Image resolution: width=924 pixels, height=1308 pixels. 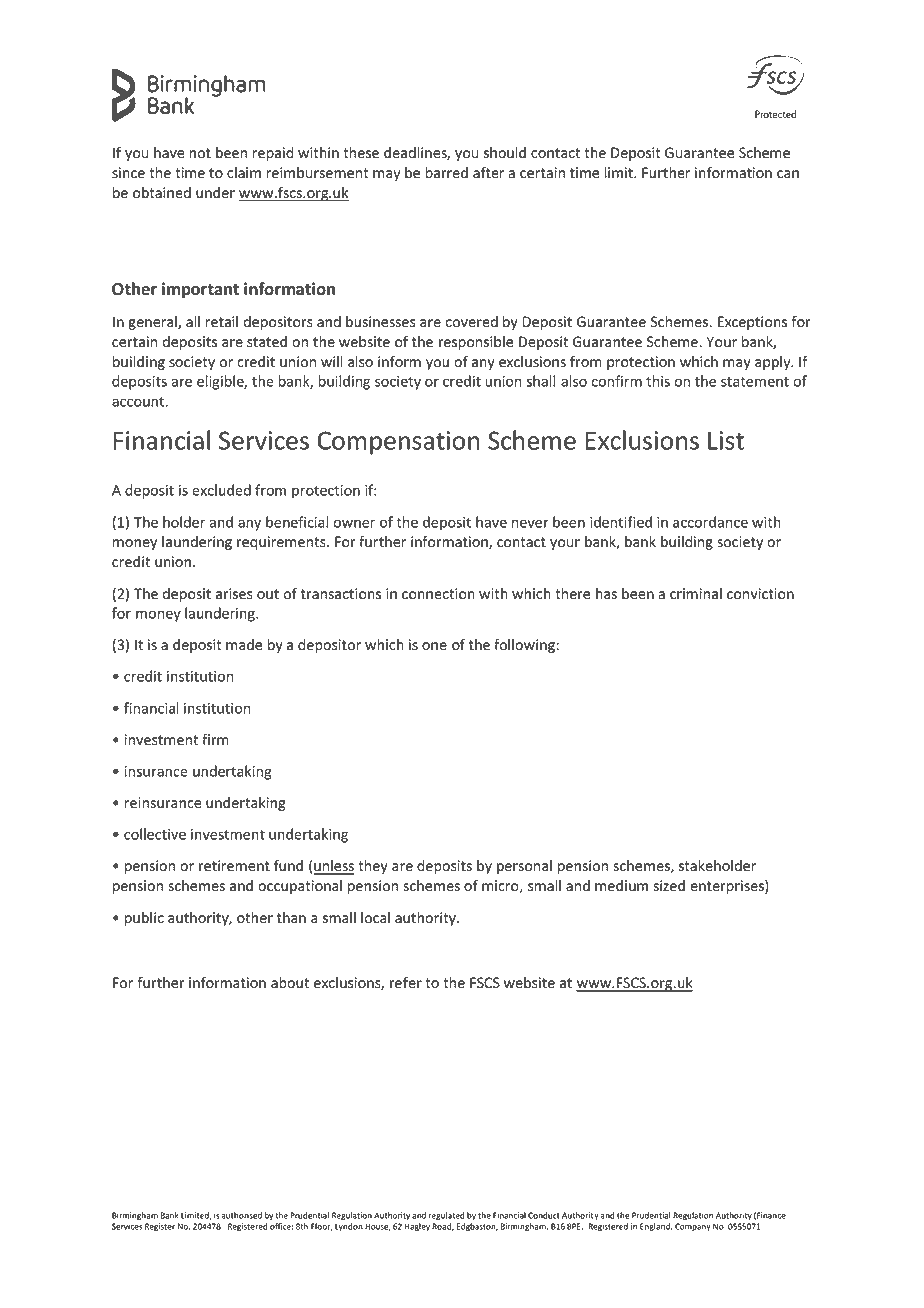 I want to click on barred, so click(x=446, y=173).
